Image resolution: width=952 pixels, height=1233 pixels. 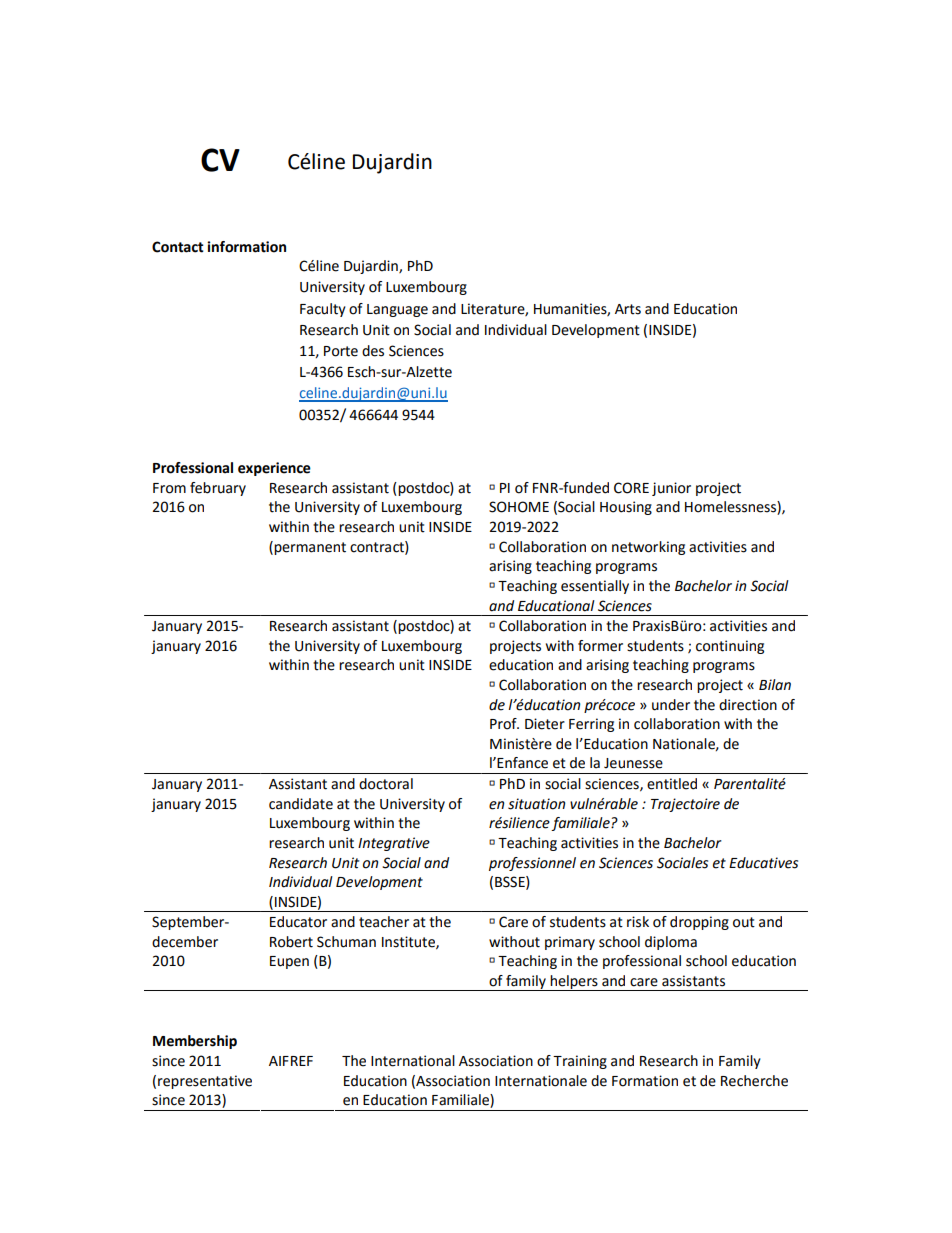 I want to click on experience, so click(x=274, y=469).
